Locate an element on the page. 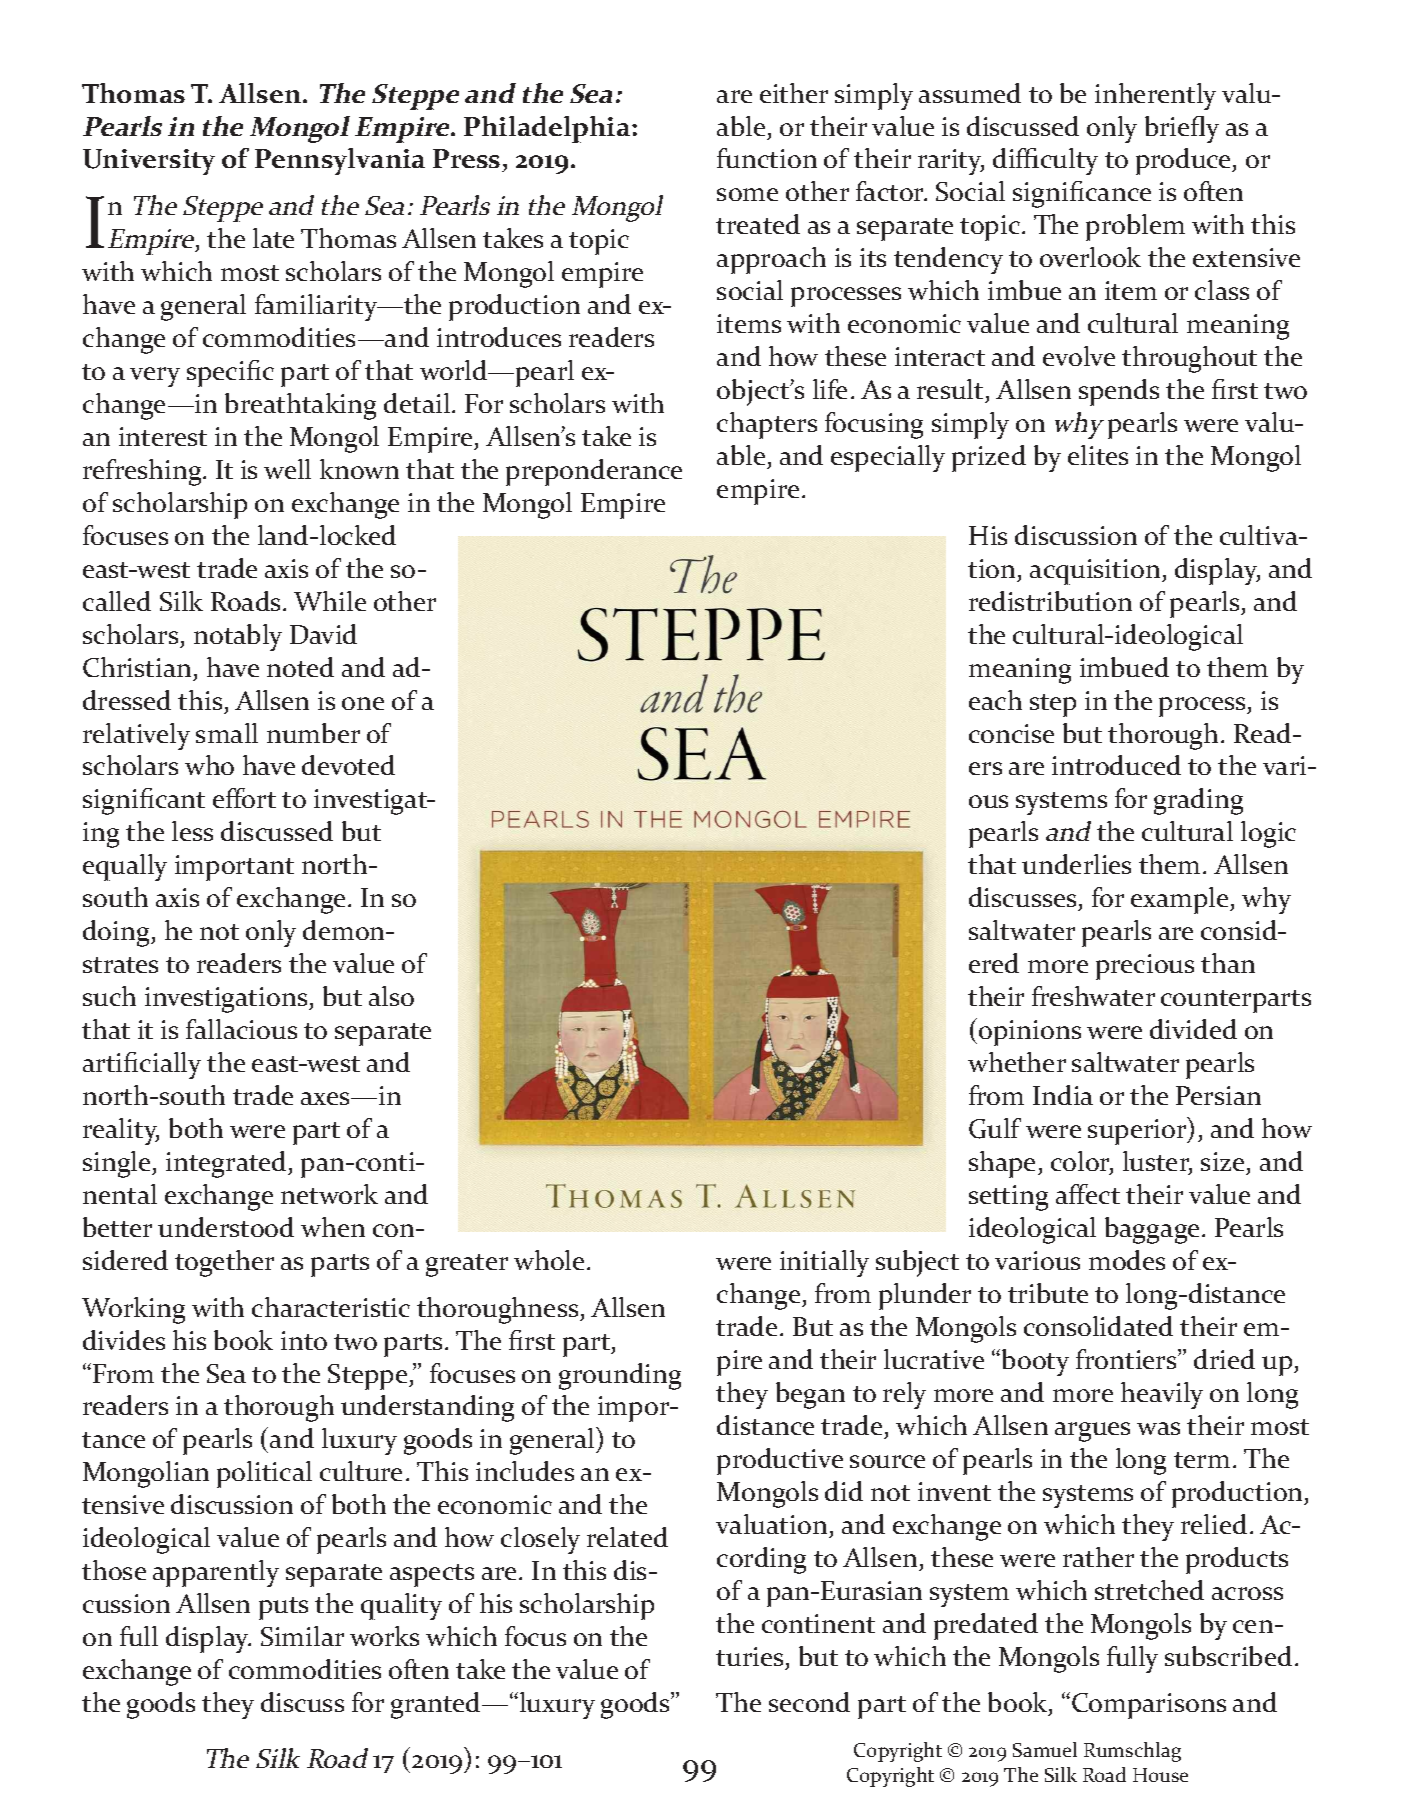  some is located at coordinates (747, 194).
